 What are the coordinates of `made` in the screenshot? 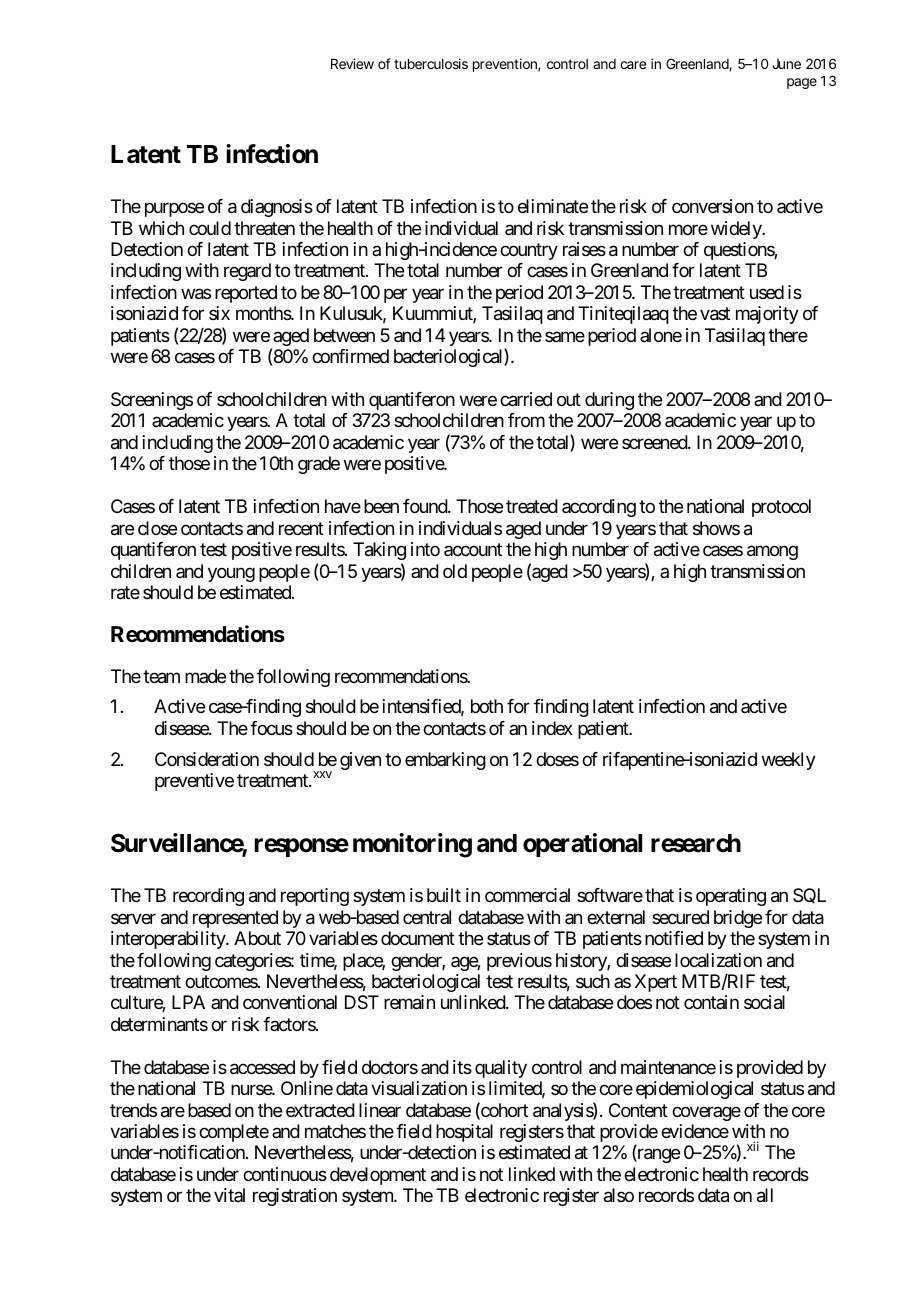 It's located at (205, 676).
